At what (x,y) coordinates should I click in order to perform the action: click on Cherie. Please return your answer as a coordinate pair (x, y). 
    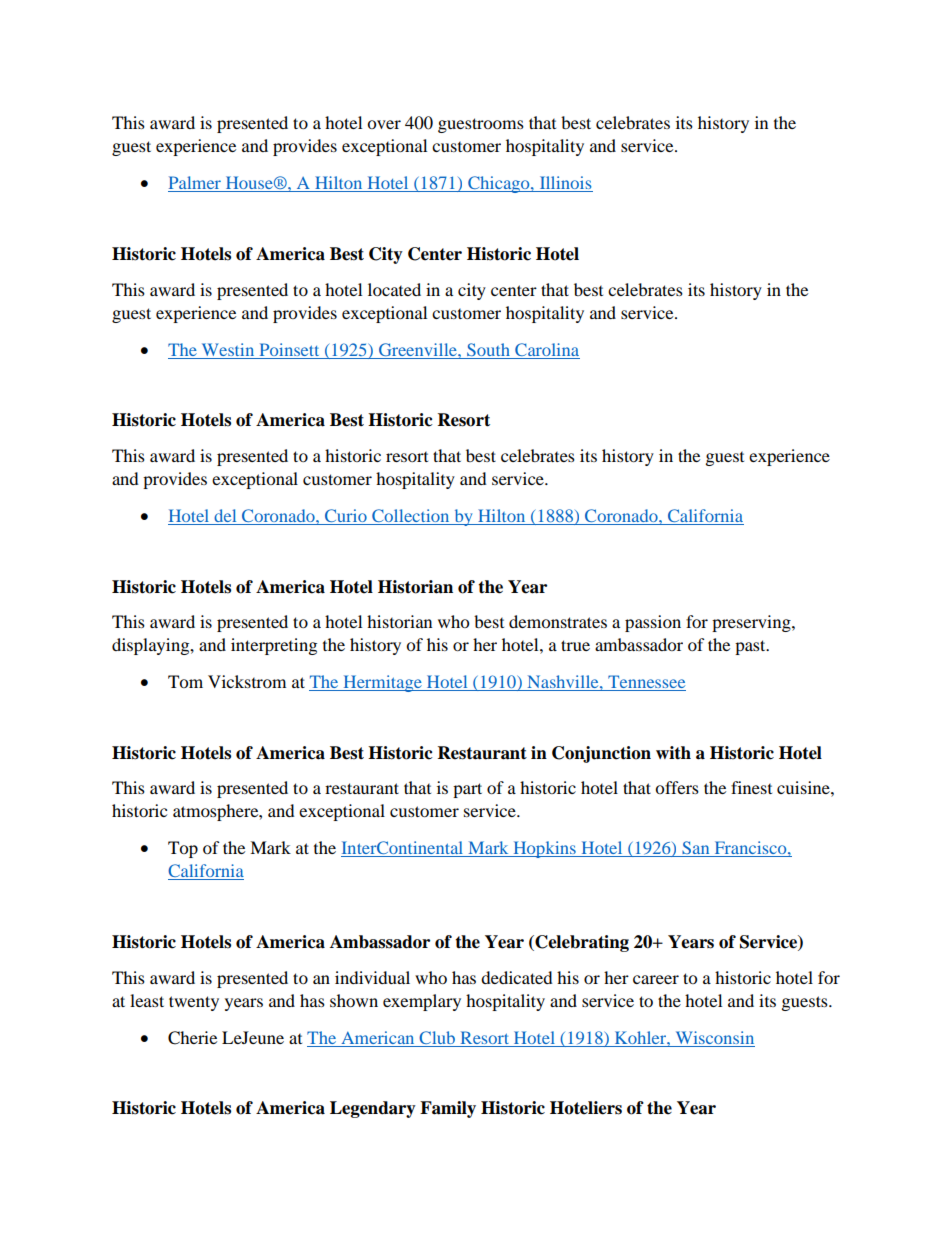
    Looking at the image, I should click on (192, 1038).
